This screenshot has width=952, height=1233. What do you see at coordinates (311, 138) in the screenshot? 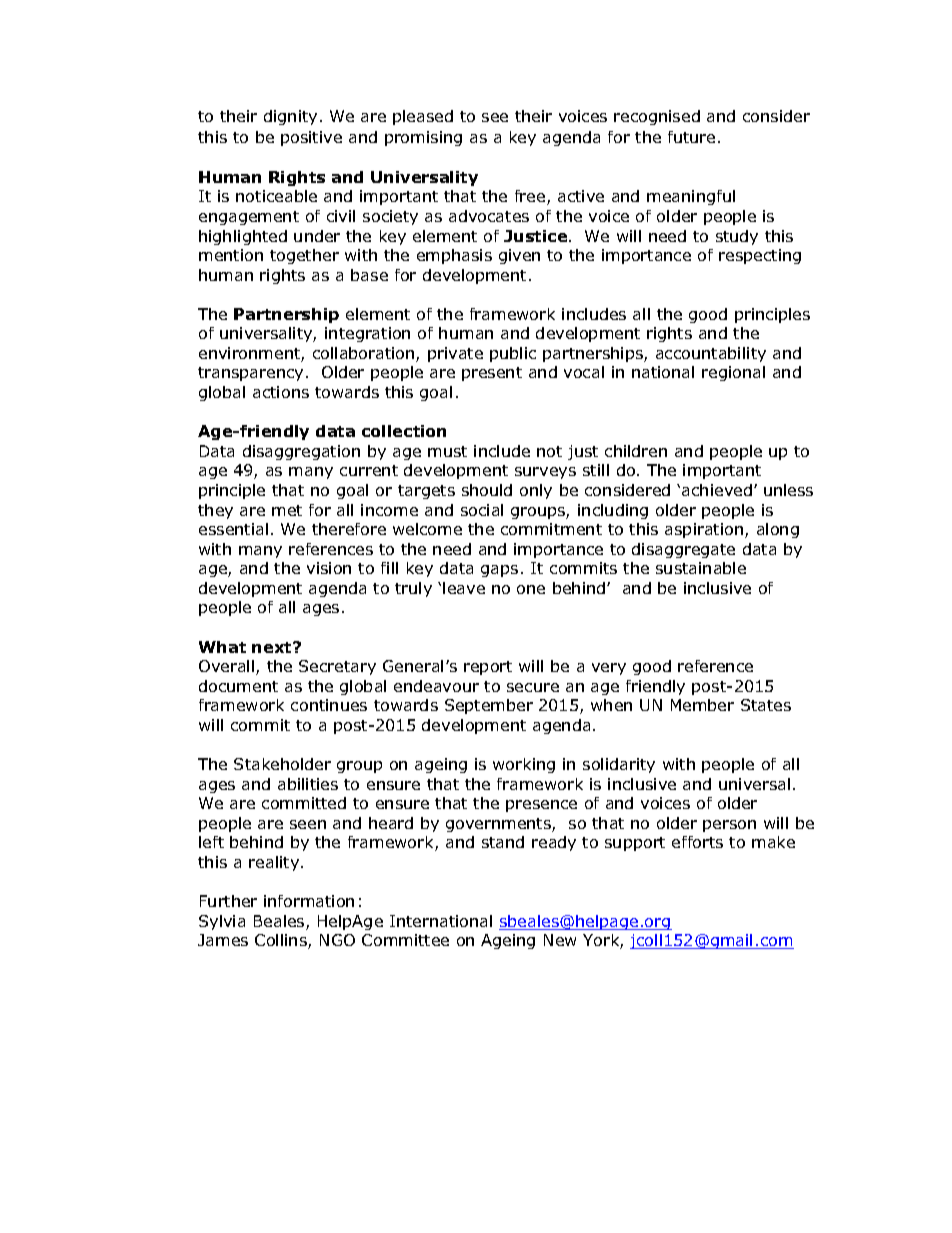
I see `positive` at bounding box center [311, 138].
